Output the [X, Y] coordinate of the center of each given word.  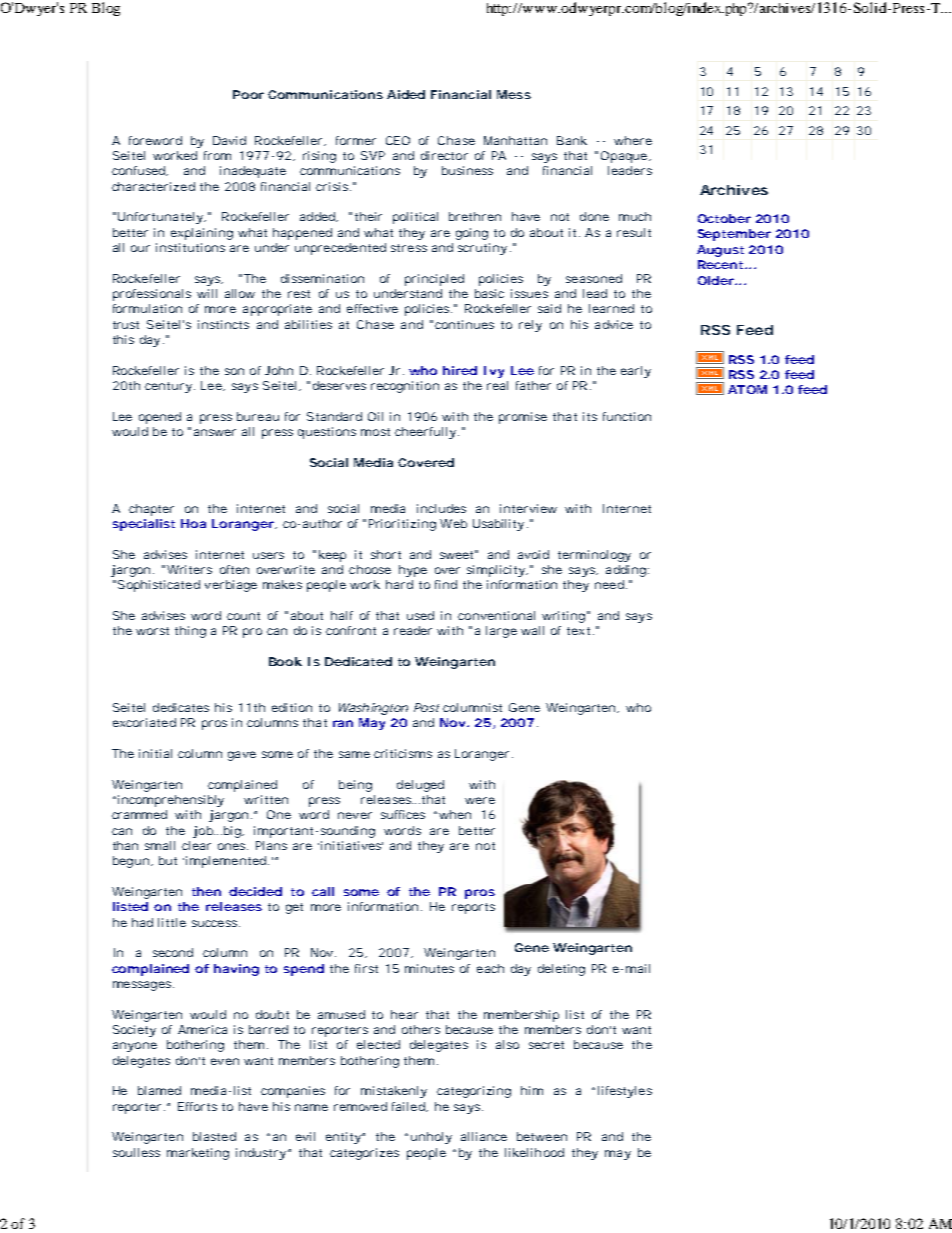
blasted [214, 1136]
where [633, 140]
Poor [248, 94]
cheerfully [427, 433]
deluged [420, 786]
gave [242, 756]
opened [160, 418]
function [627, 416]
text [580, 631]
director [444, 155]
